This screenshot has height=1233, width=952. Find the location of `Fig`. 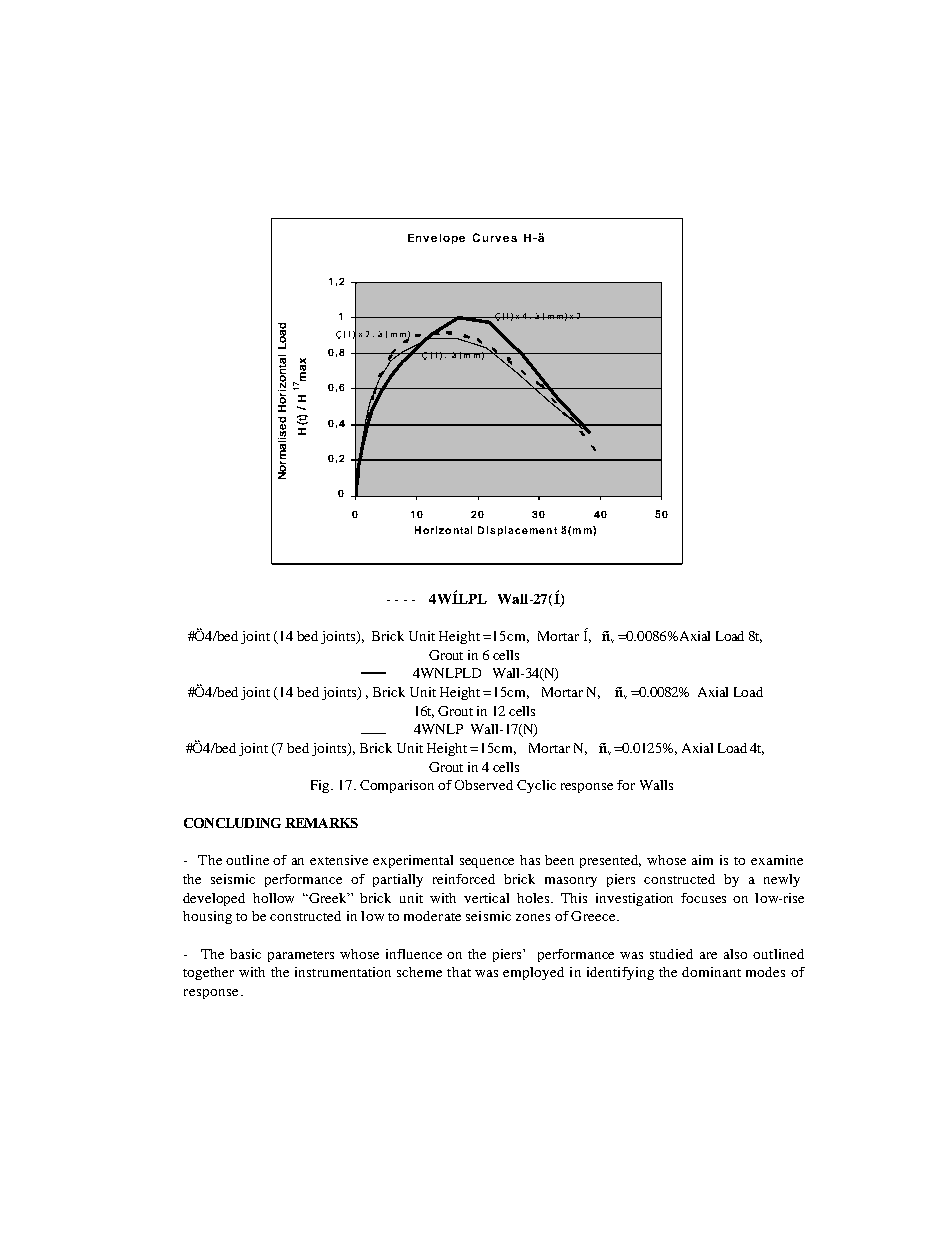

Fig is located at coordinates (322, 786).
